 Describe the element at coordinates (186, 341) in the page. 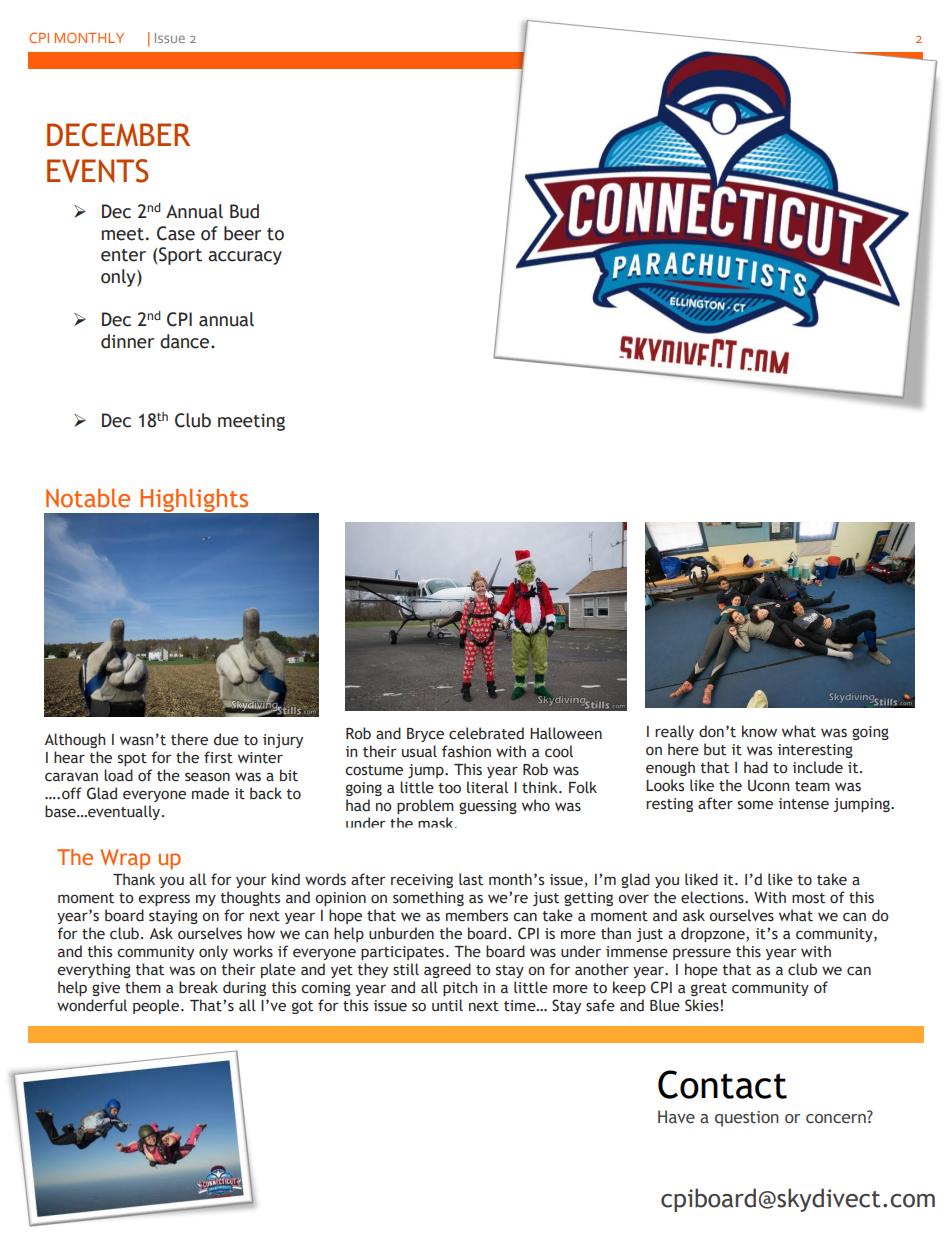

I see `dance` at that location.
